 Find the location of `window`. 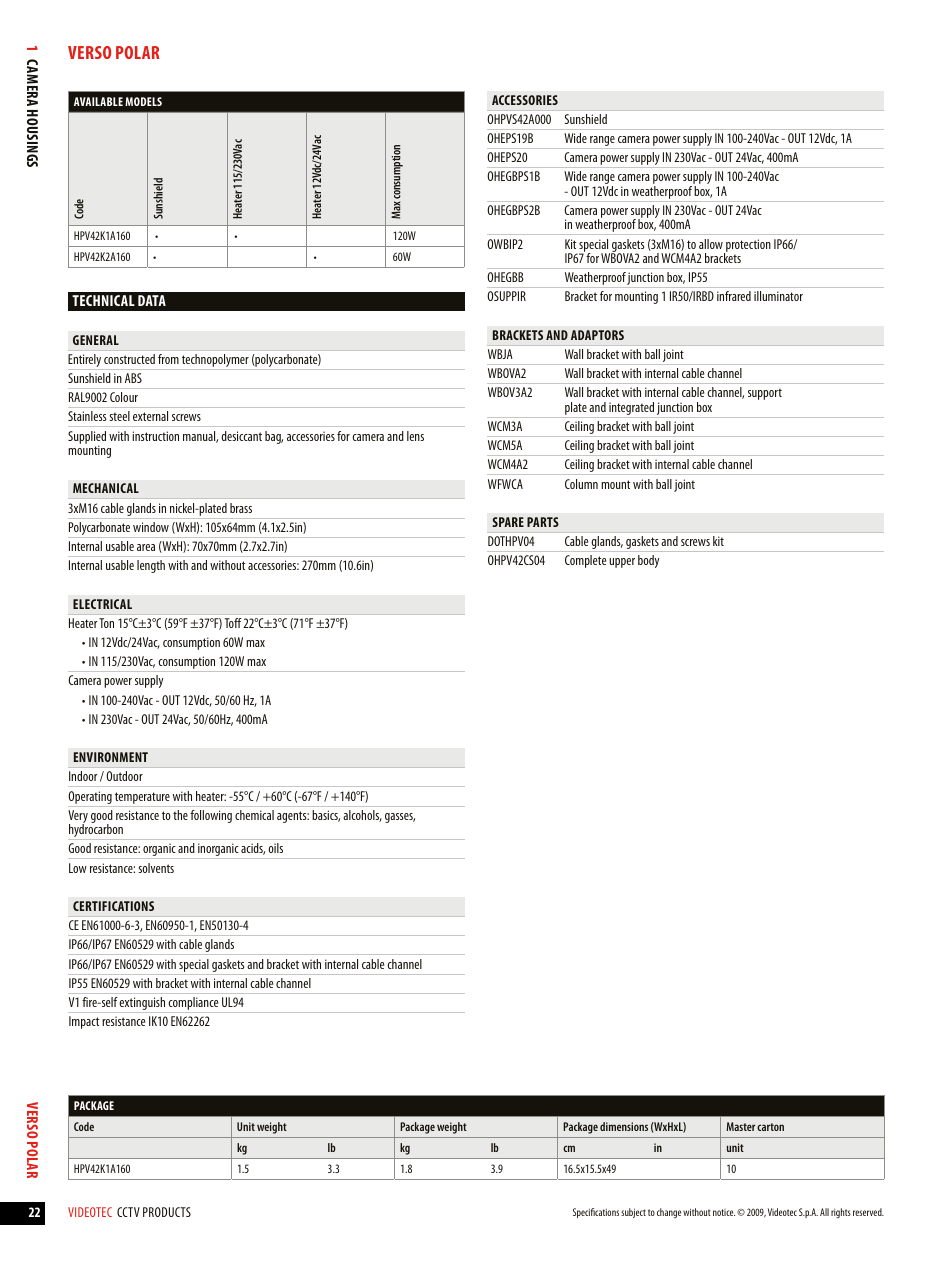

window is located at coordinates (151, 527).
